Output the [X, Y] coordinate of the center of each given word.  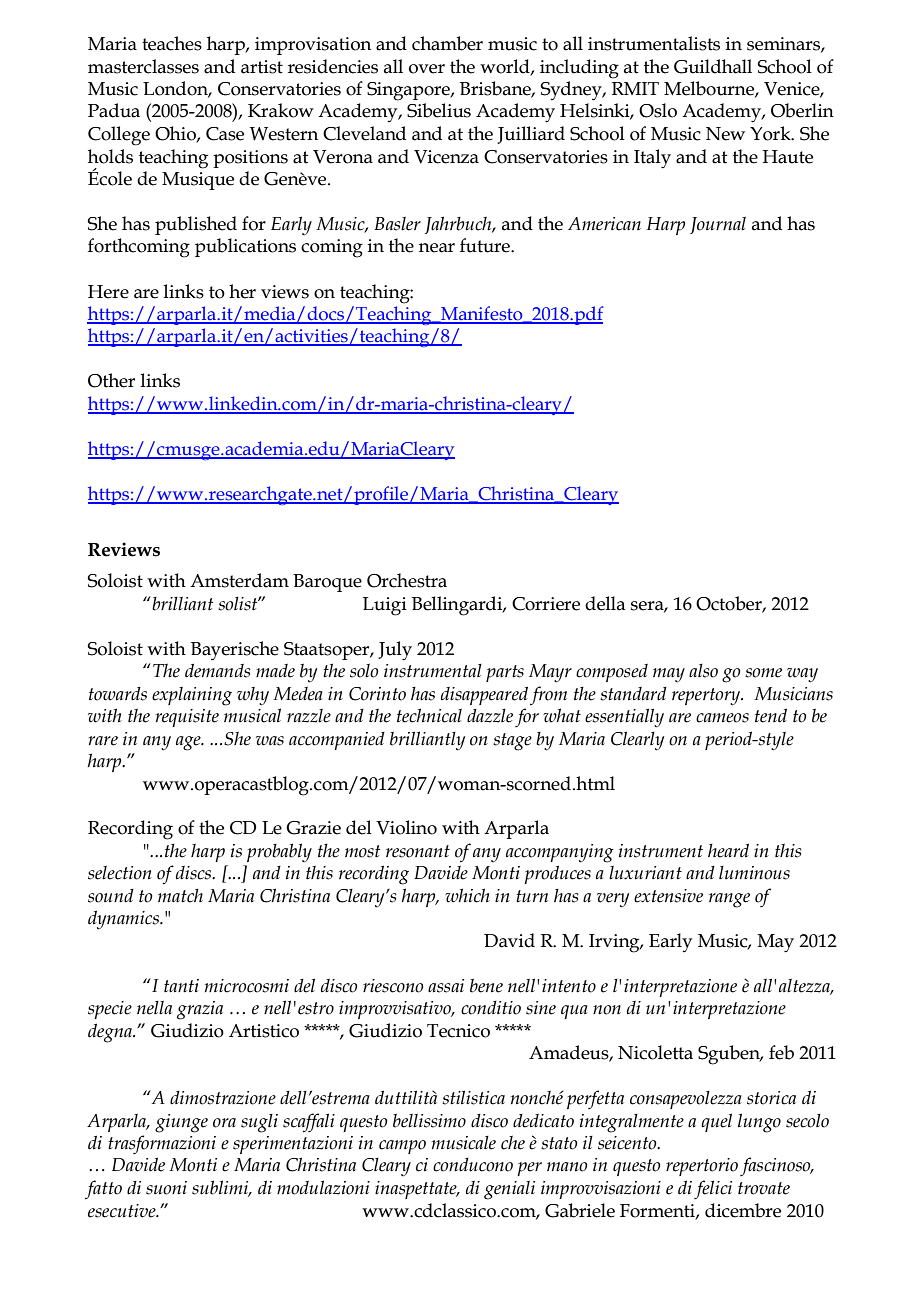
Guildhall [713, 66]
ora [224, 1123]
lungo [759, 1123]
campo [402, 1147]
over [427, 69]
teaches [172, 43]
